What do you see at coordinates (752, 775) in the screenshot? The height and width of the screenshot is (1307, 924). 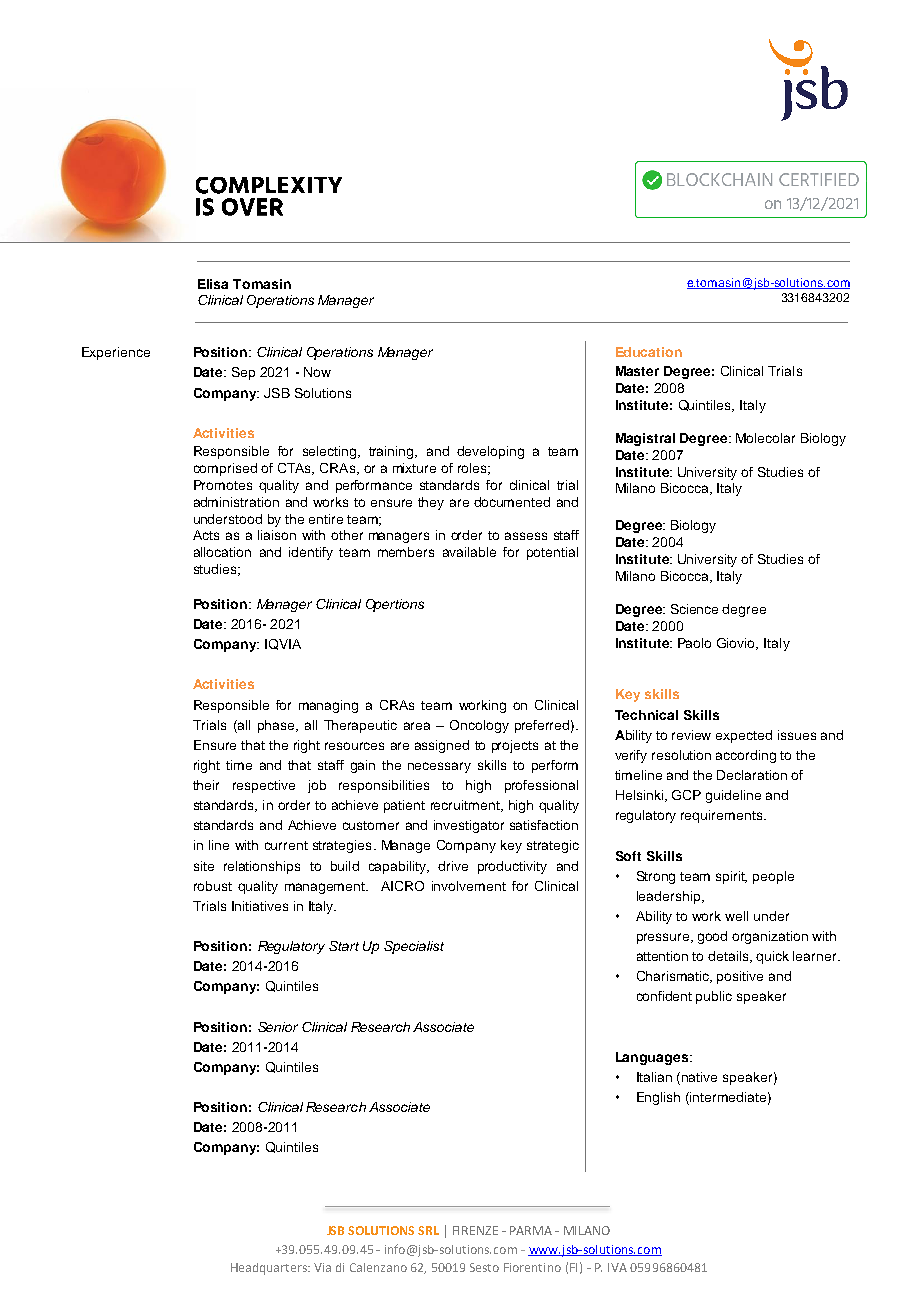 I see `Declaration` at bounding box center [752, 775].
